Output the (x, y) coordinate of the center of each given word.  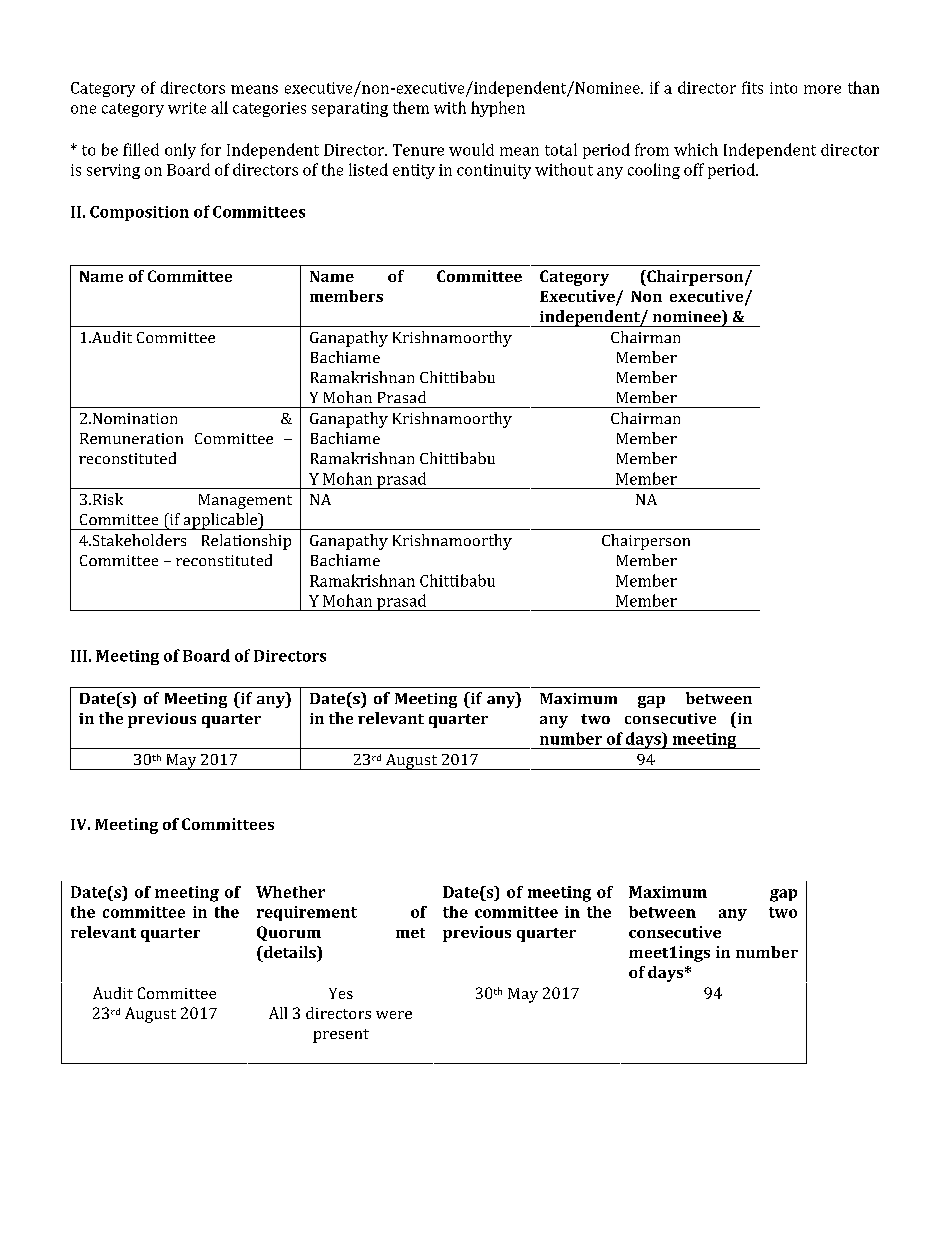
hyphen (498, 109)
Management (245, 501)
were (394, 1015)
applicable (220, 521)
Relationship (246, 542)
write (187, 108)
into (783, 88)
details (290, 952)
